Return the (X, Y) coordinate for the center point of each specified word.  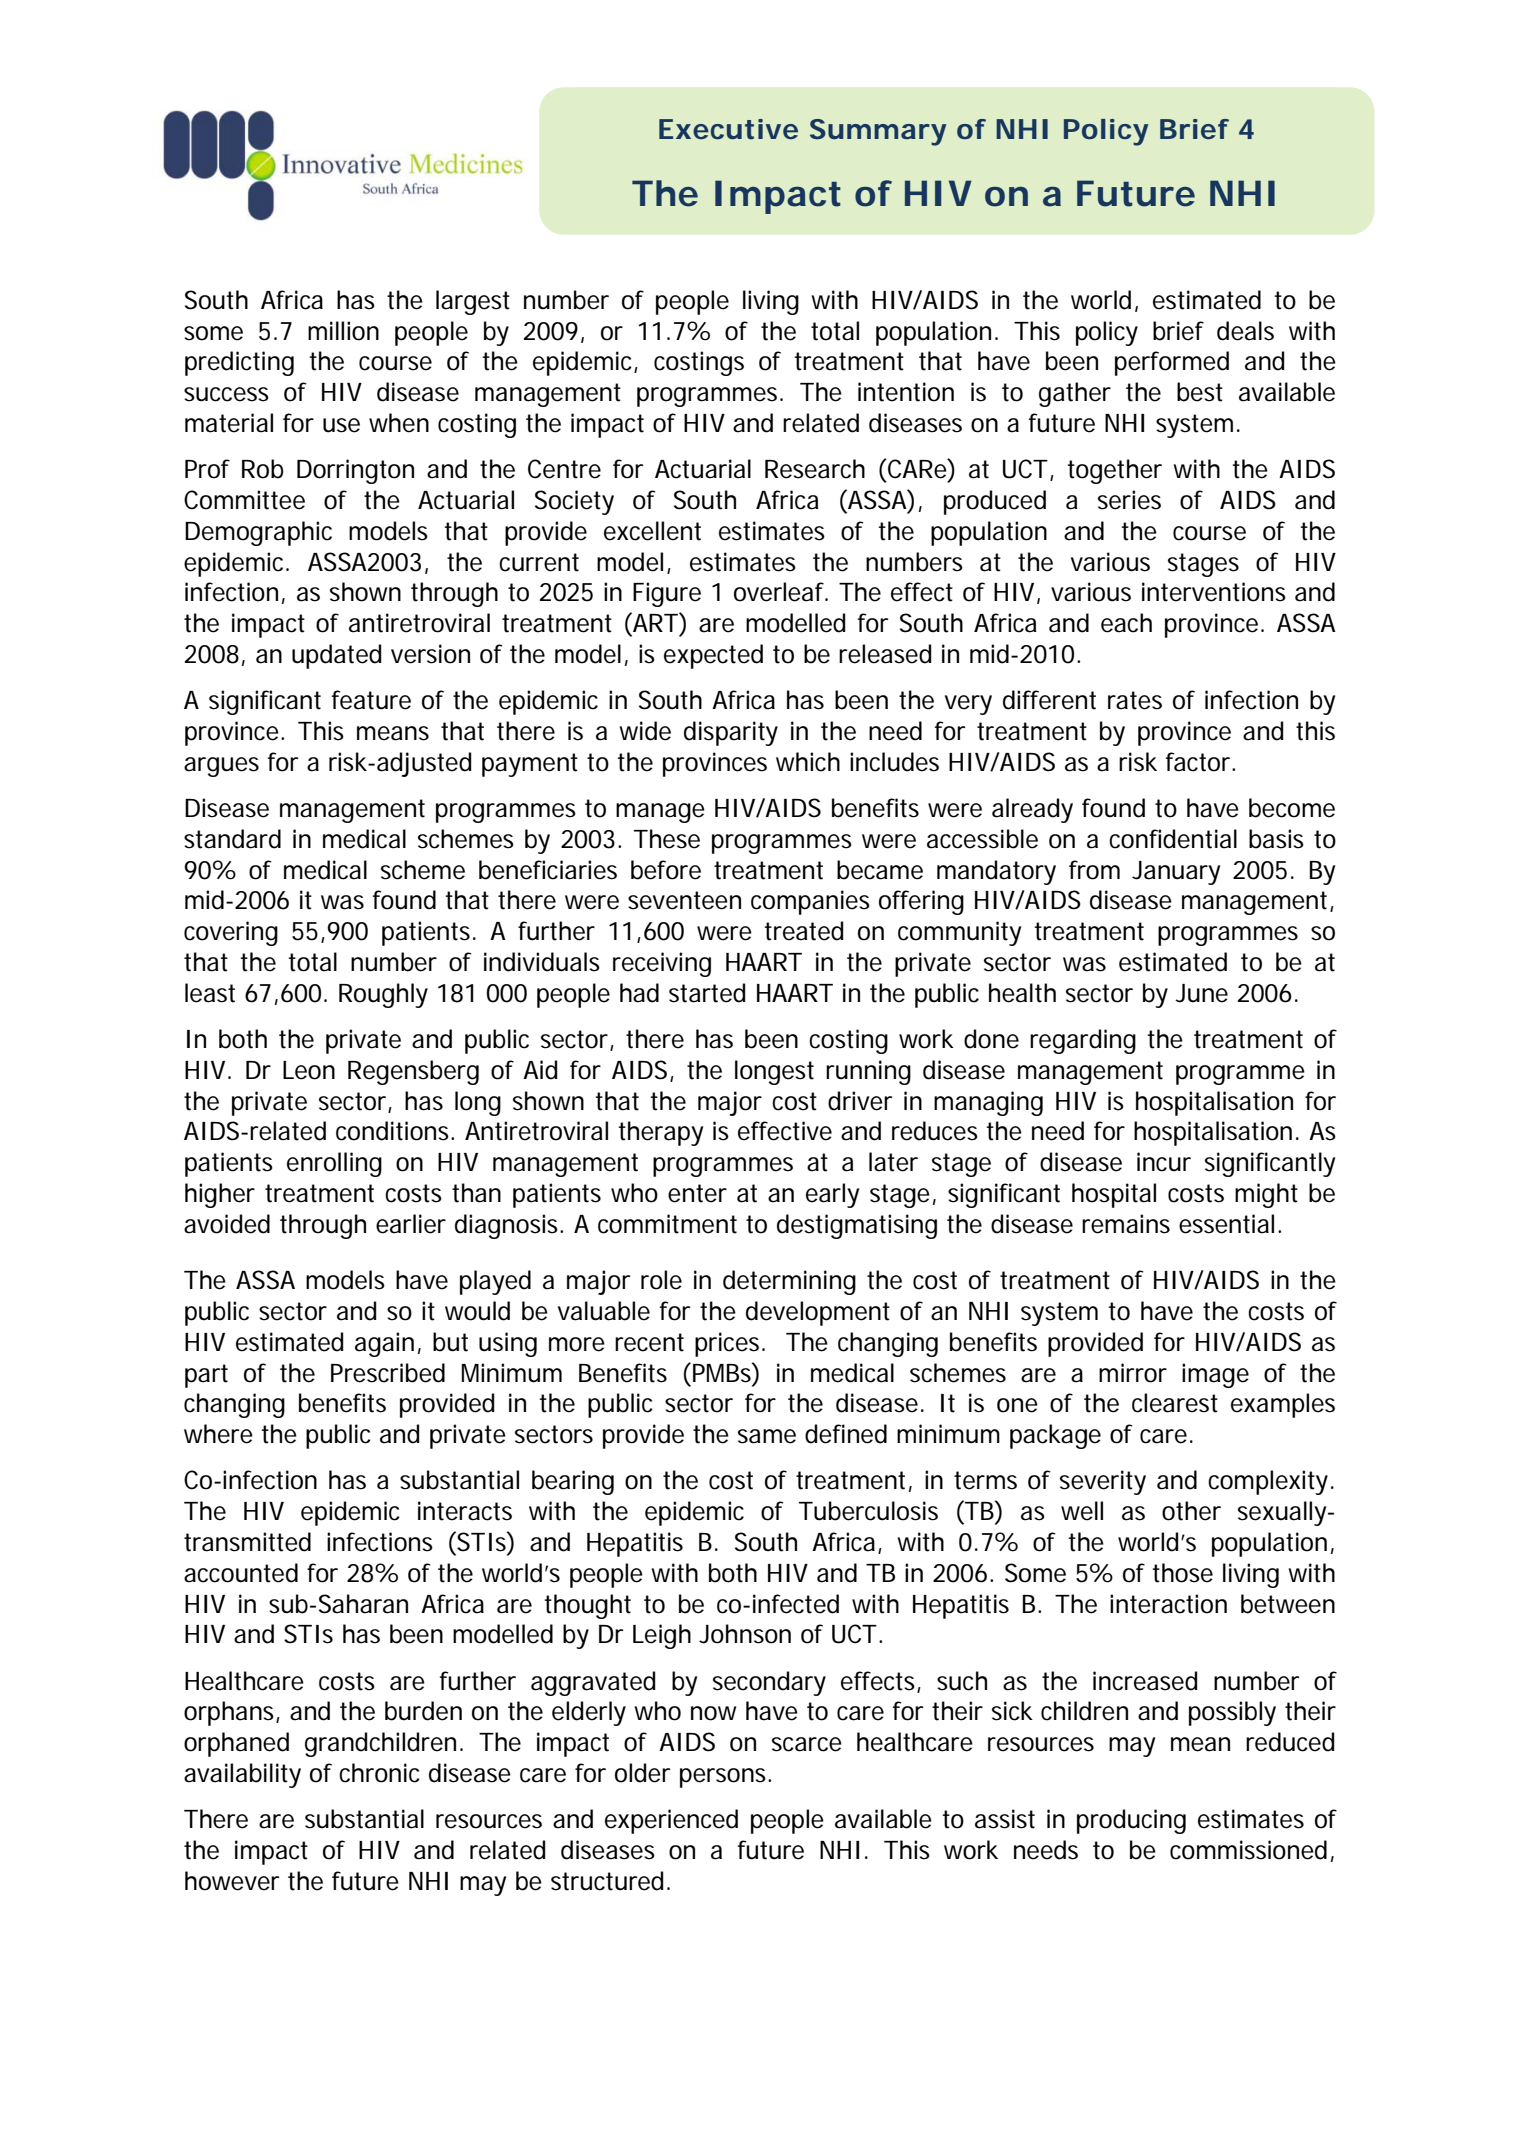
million (343, 331)
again (384, 1344)
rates (1135, 700)
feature (371, 700)
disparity (731, 733)
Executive (728, 129)
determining (789, 1282)
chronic (379, 1773)
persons (725, 1778)
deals (1245, 331)
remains (1126, 1224)
